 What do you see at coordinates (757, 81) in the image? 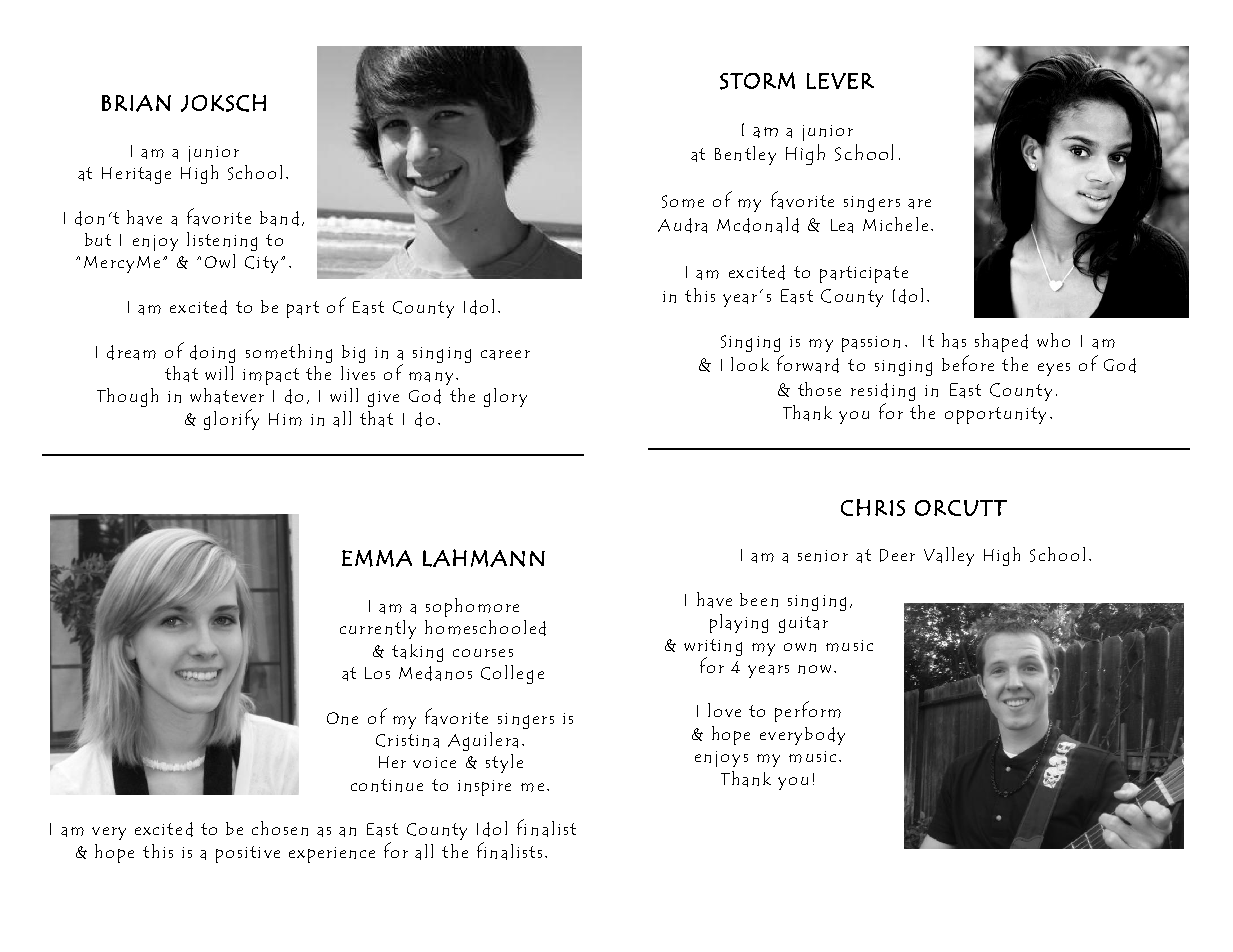
I see `STORM` at bounding box center [757, 81].
